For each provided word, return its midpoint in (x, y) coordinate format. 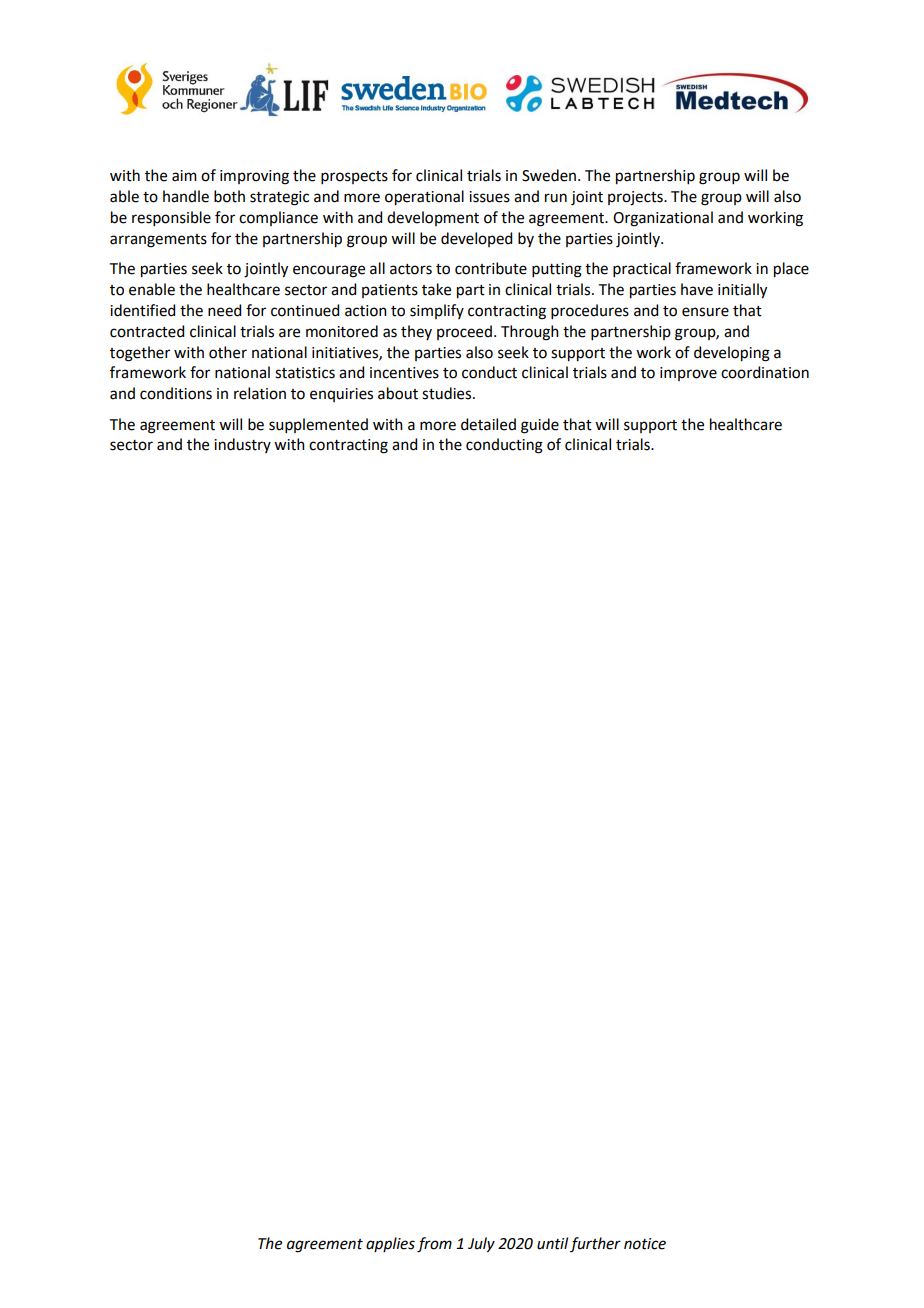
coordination (765, 372)
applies (390, 1244)
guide (540, 426)
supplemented (318, 425)
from (434, 1245)
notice (645, 1244)
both (229, 196)
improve (688, 374)
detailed (488, 424)
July (481, 1245)
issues (489, 197)
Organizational (663, 219)
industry (242, 445)
